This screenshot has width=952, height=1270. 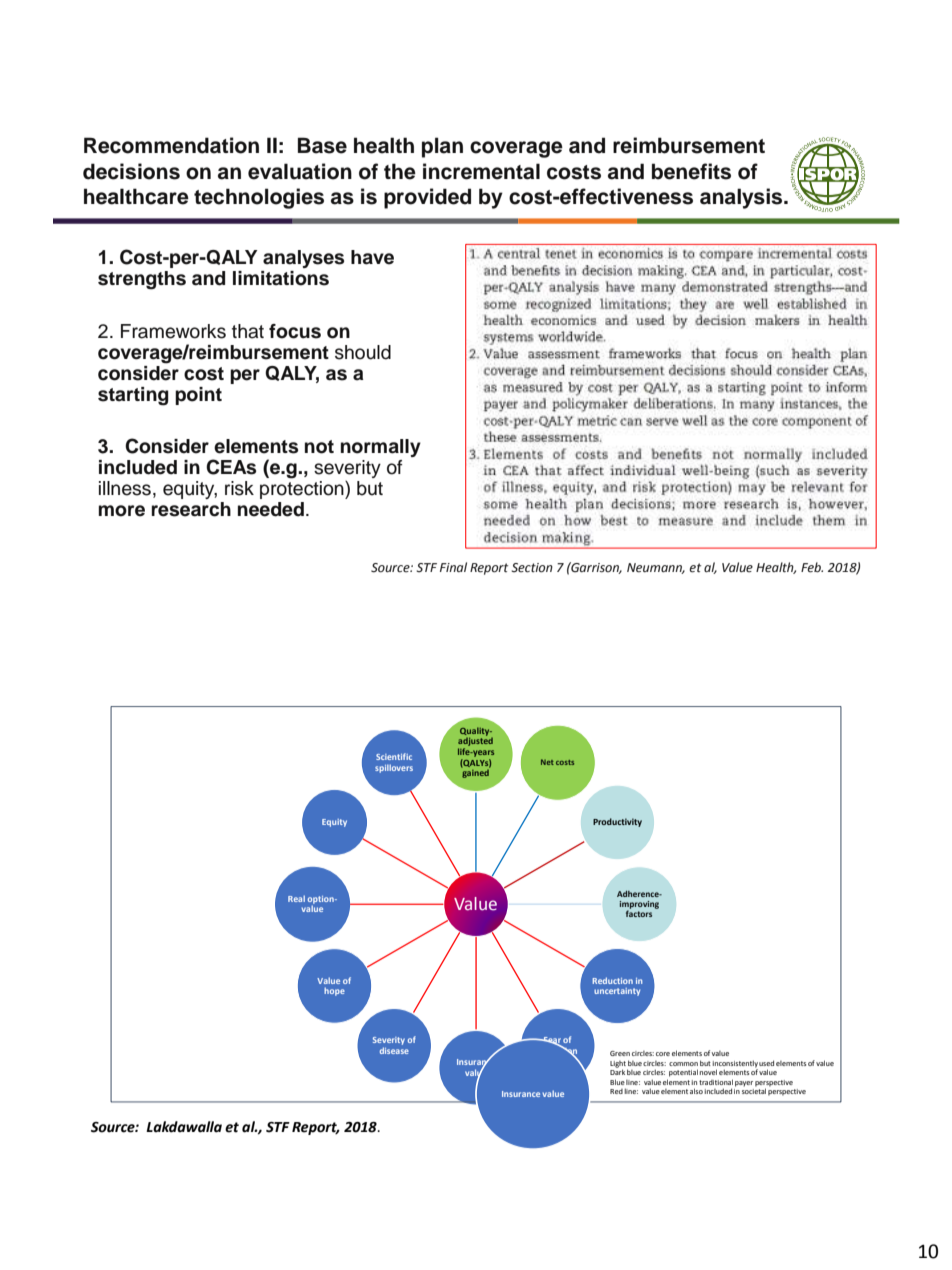 What do you see at coordinates (198, 396) in the screenshot?
I see `point` at bounding box center [198, 396].
